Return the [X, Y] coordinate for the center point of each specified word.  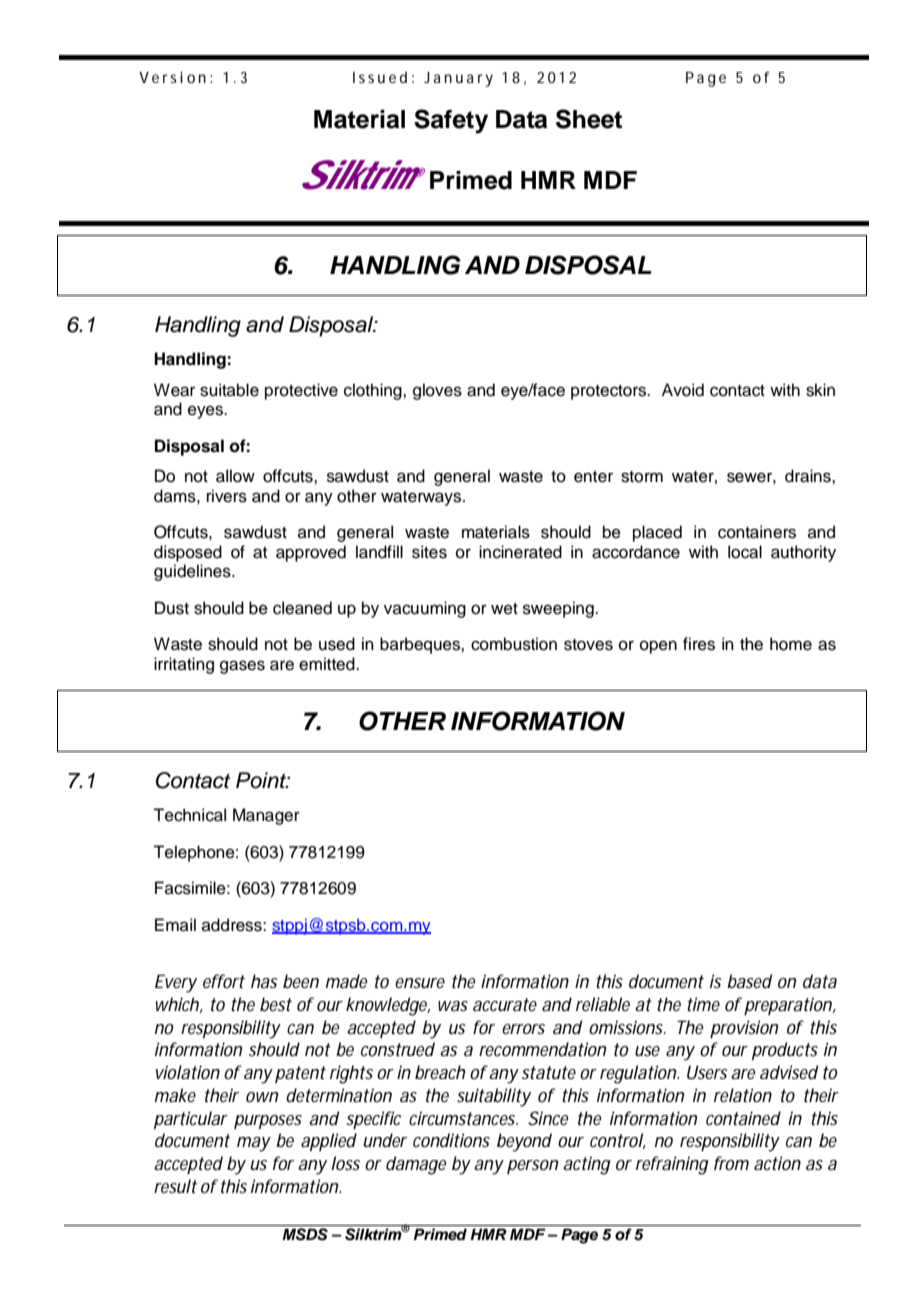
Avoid [683, 390]
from [731, 1163]
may [254, 1144]
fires [699, 644]
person [532, 1167]
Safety [451, 121]
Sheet [589, 119]
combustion [514, 644]
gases [242, 667]
